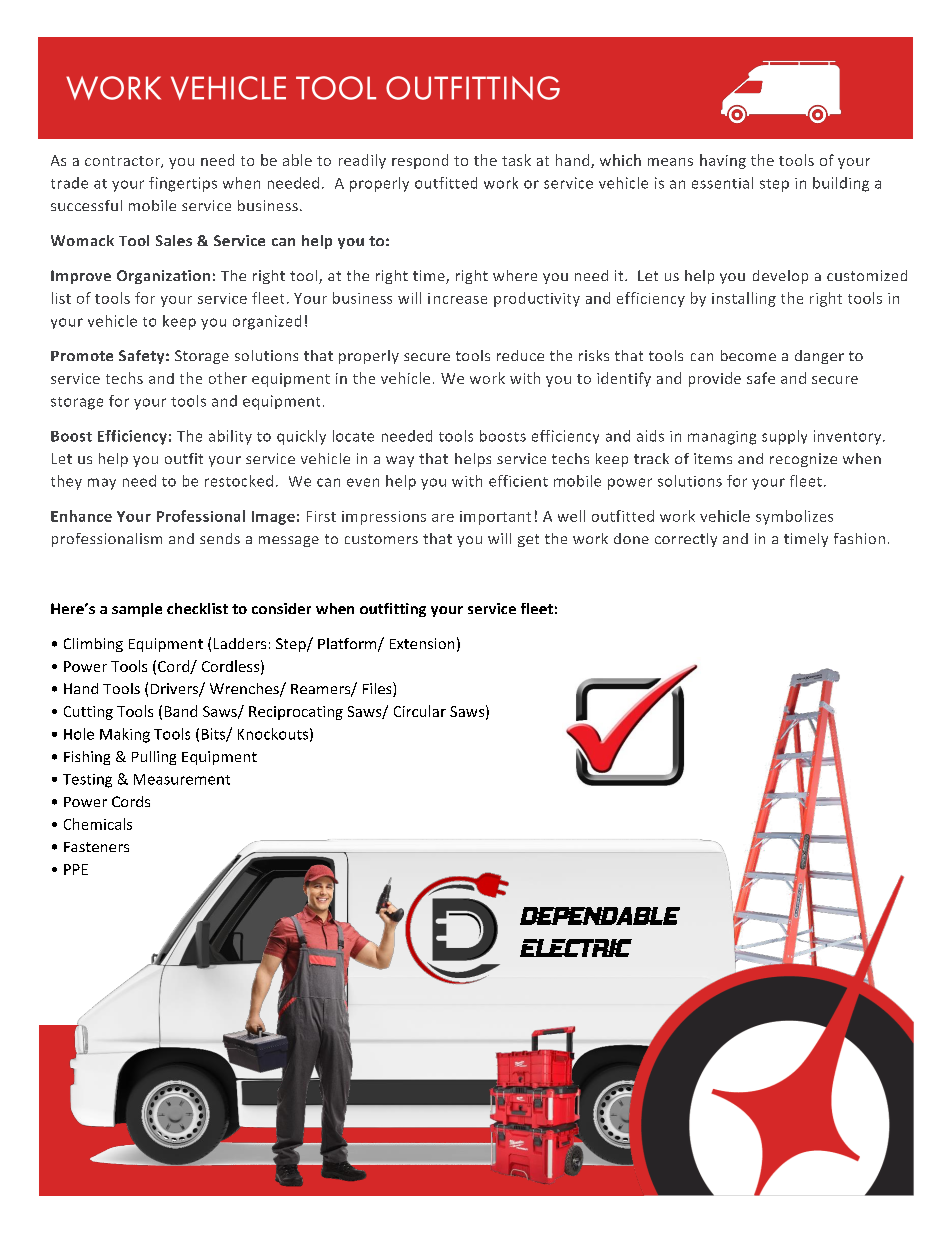  Describe the element at coordinates (794, 517) in the screenshot. I see `symbolizes` at that location.
